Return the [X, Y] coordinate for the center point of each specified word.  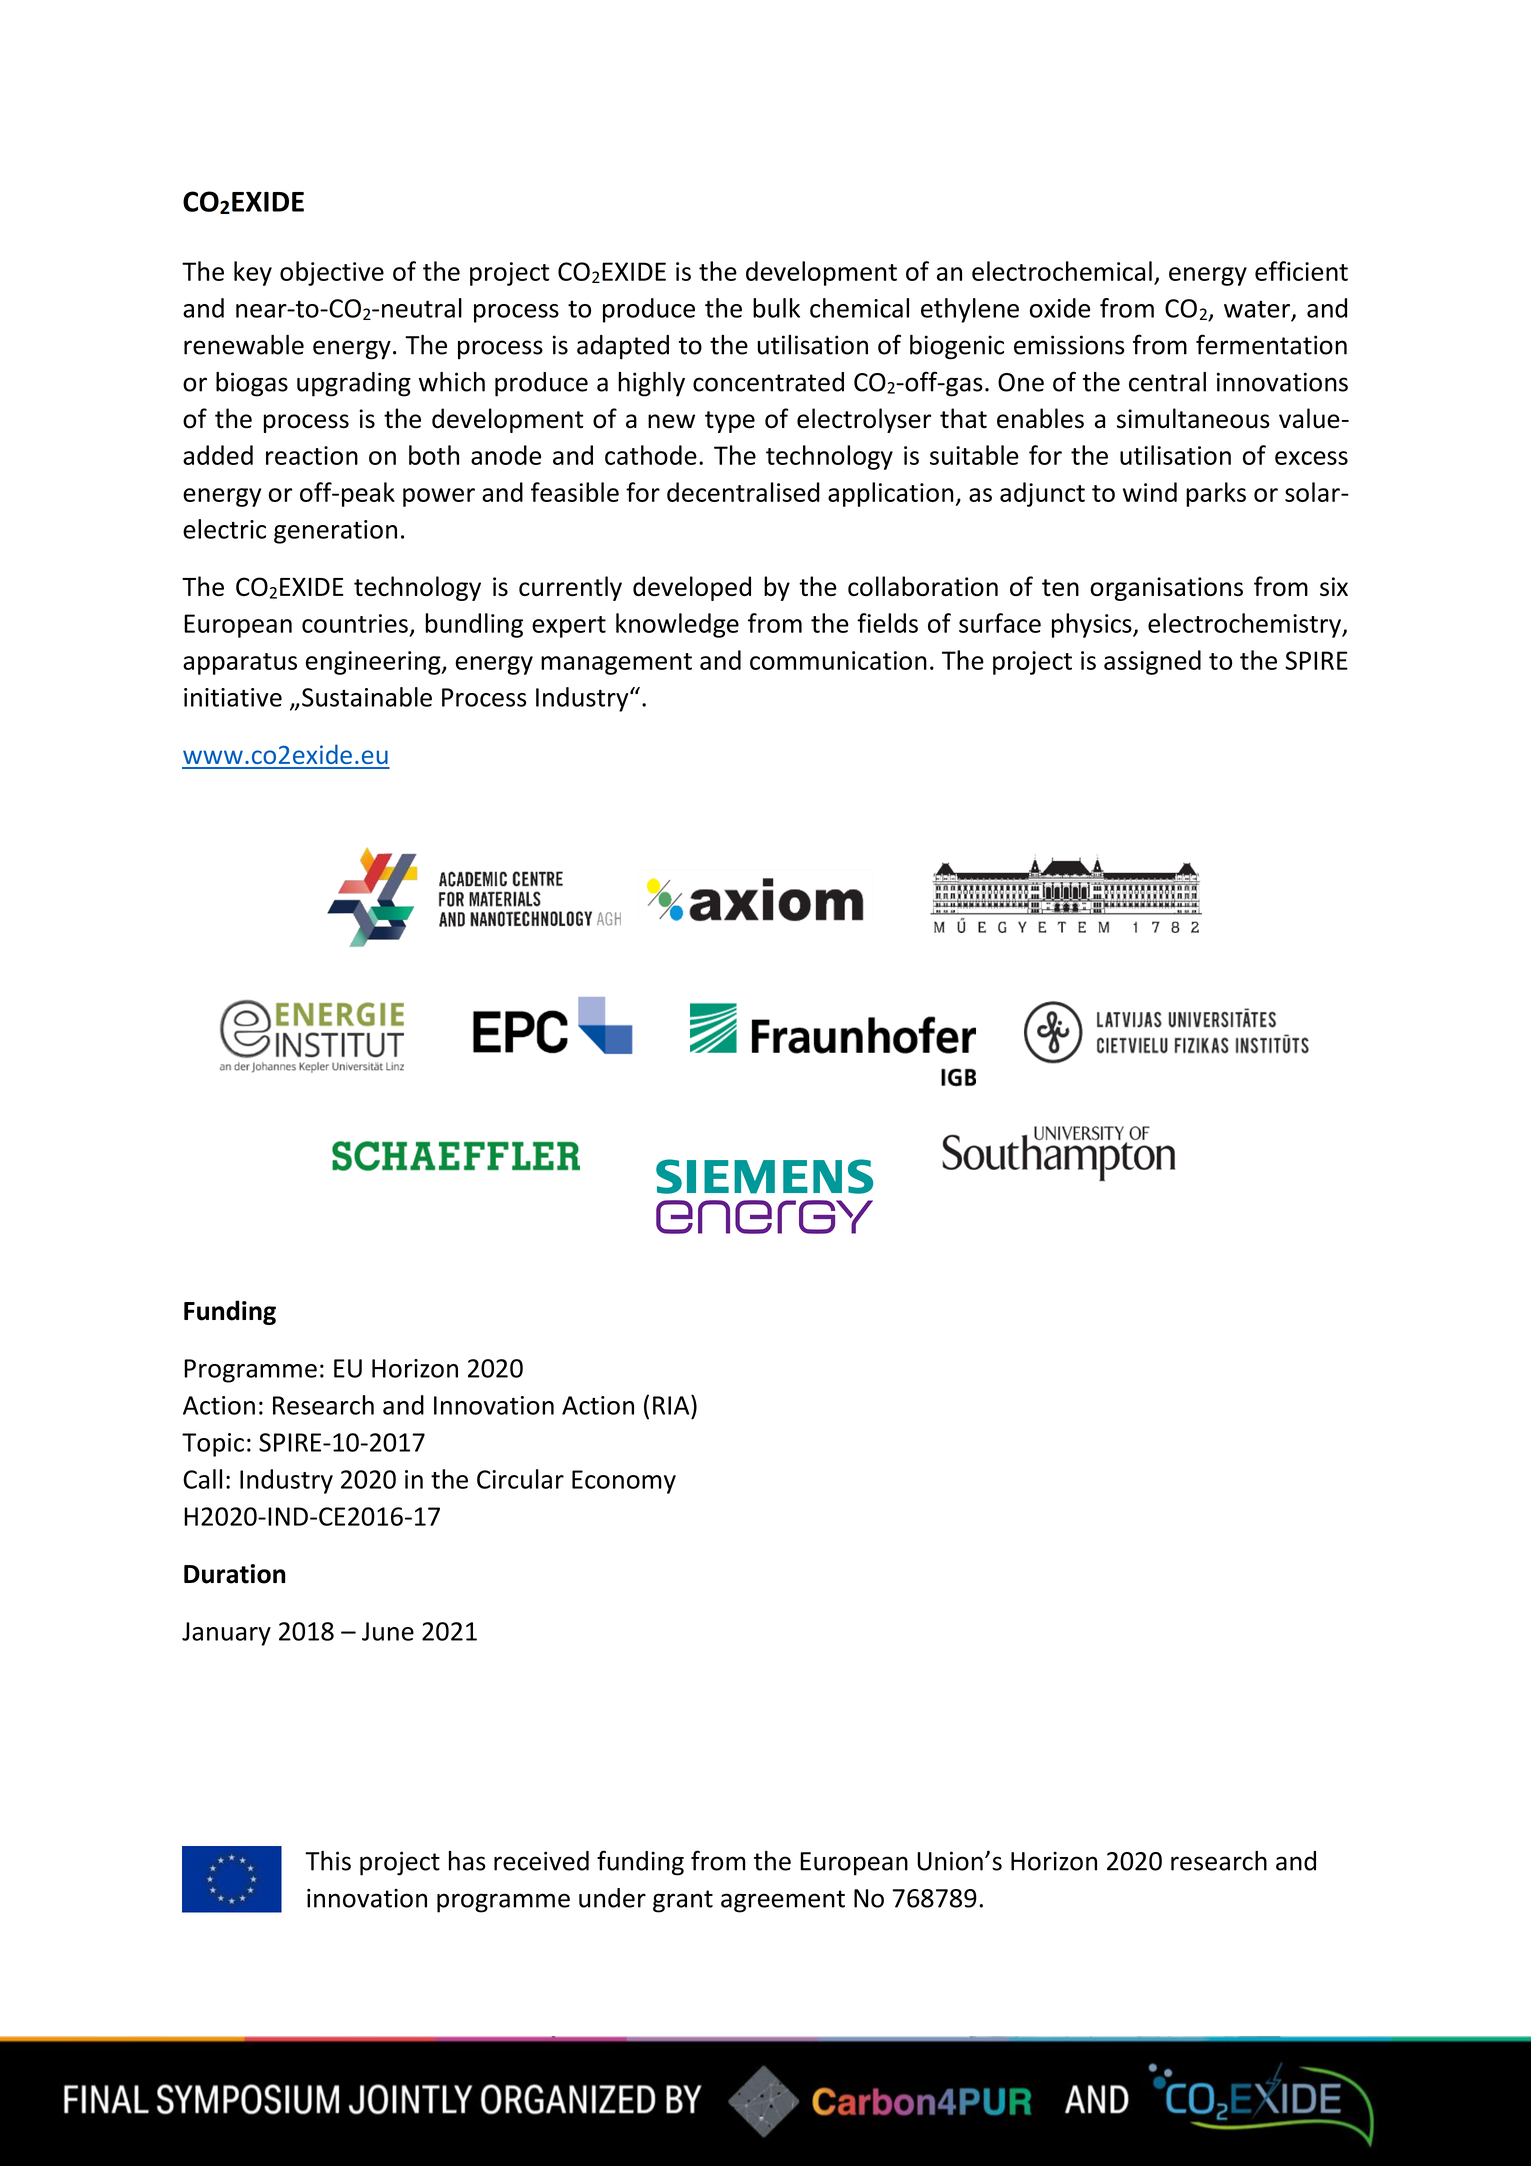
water [1257, 309]
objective [332, 273]
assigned [1152, 662]
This [328, 1861]
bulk [776, 308]
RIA [672, 1405]
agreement [783, 1901]
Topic [213, 1445]
